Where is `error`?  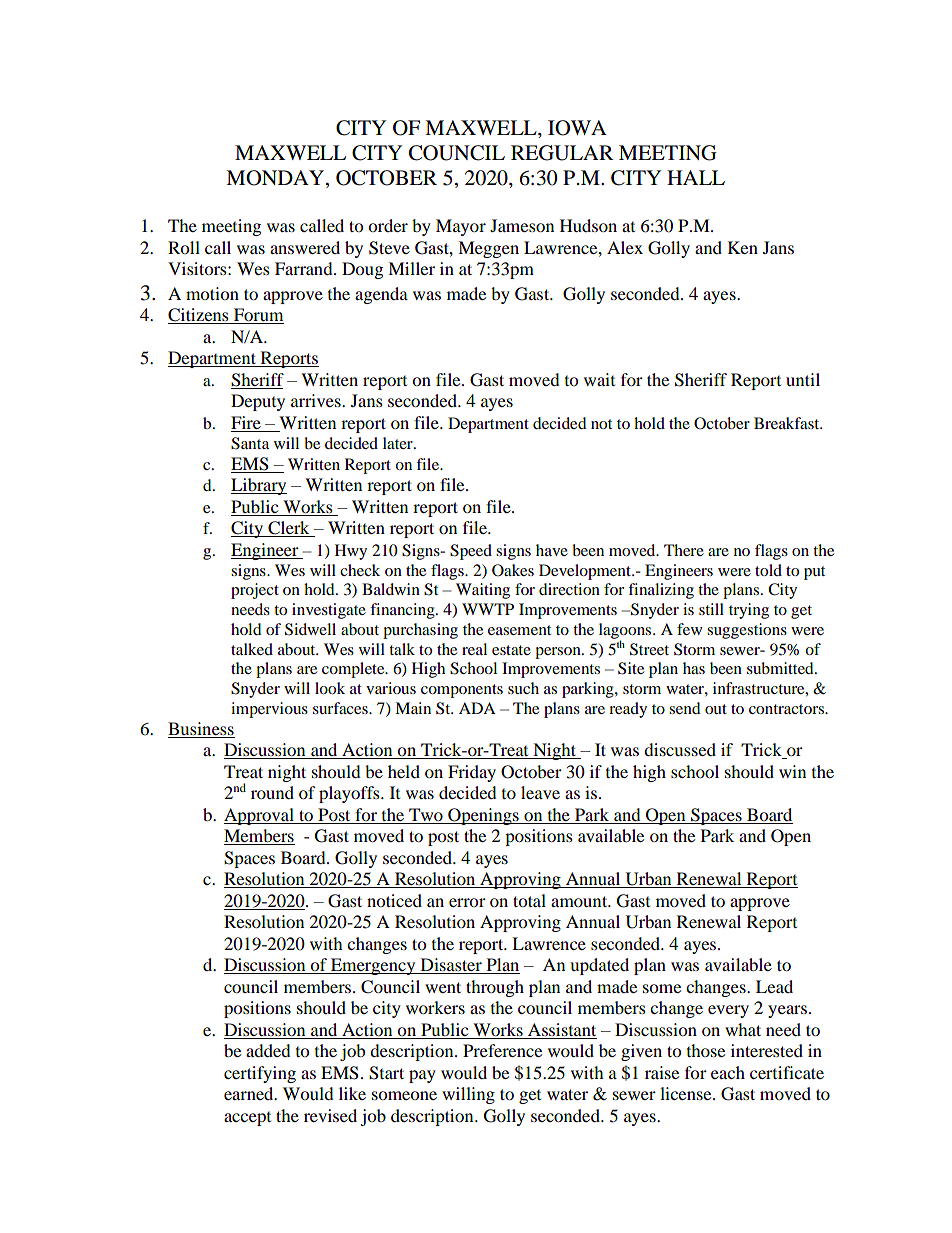 error is located at coordinates (467, 902).
